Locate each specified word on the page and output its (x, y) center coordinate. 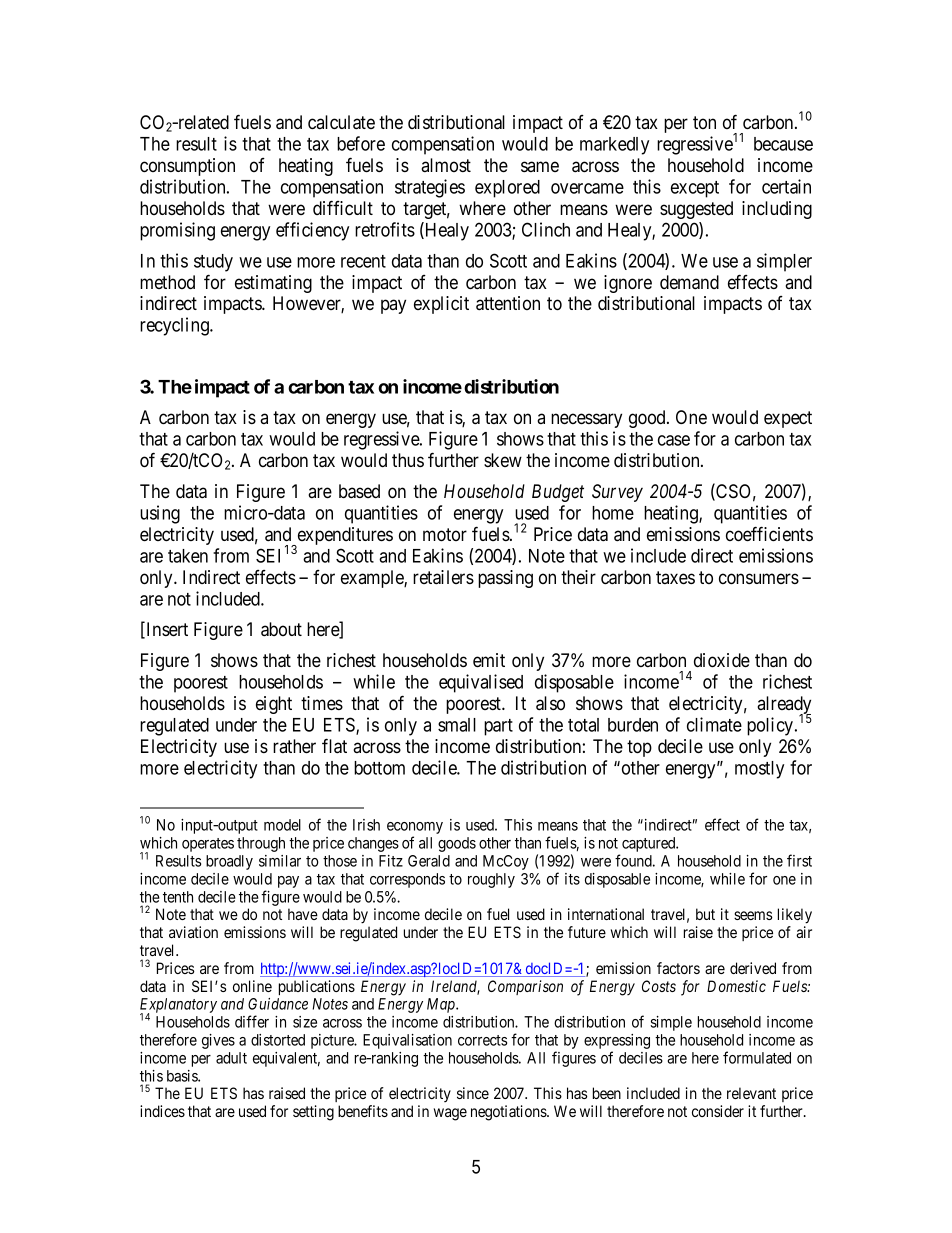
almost (446, 165)
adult (231, 1058)
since (473, 1093)
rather (294, 746)
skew (503, 460)
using (160, 514)
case (674, 440)
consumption (187, 167)
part (498, 727)
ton (704, 122)
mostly (759, 770)
